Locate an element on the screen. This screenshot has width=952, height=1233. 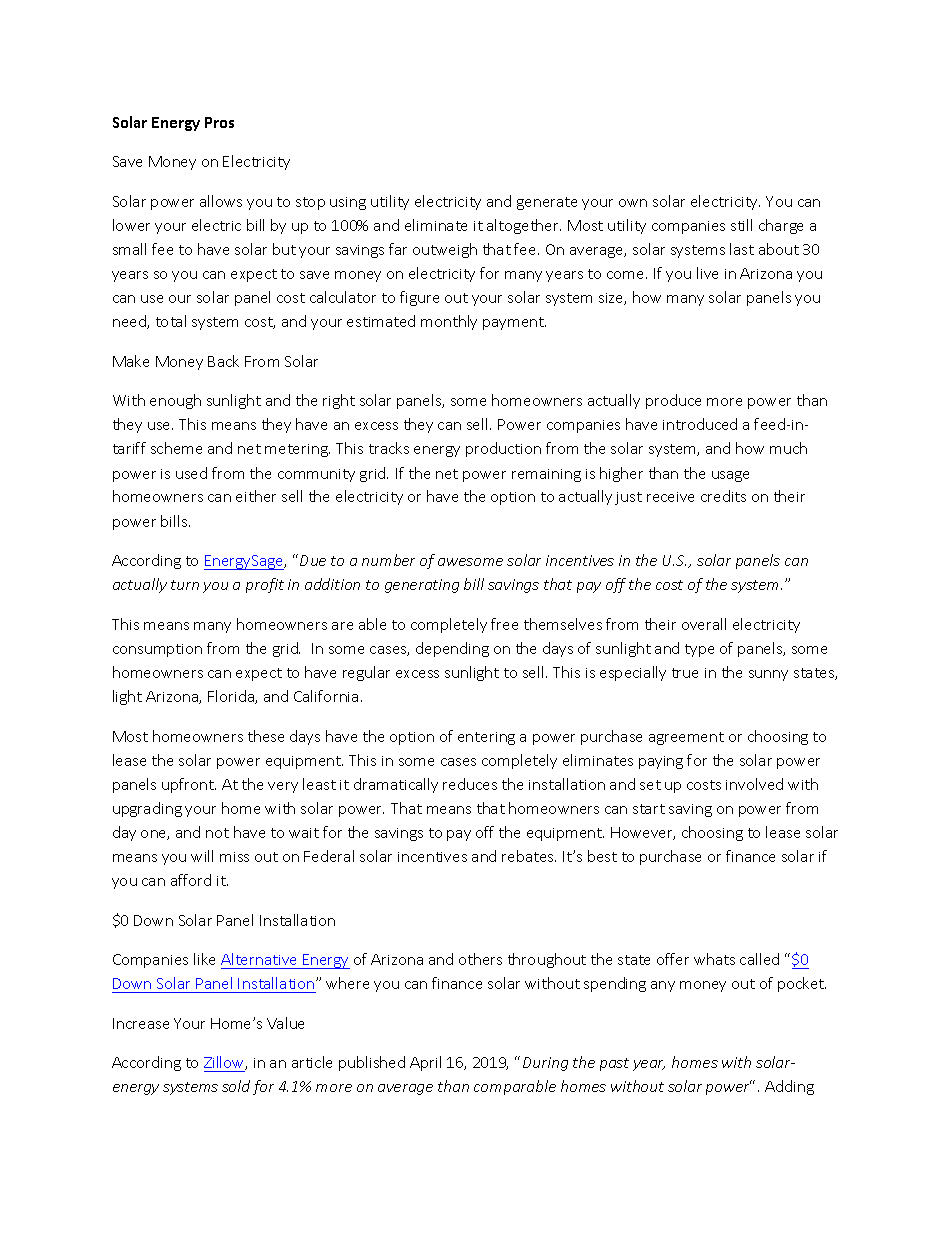
generate is located at coordinates (547, 203).
